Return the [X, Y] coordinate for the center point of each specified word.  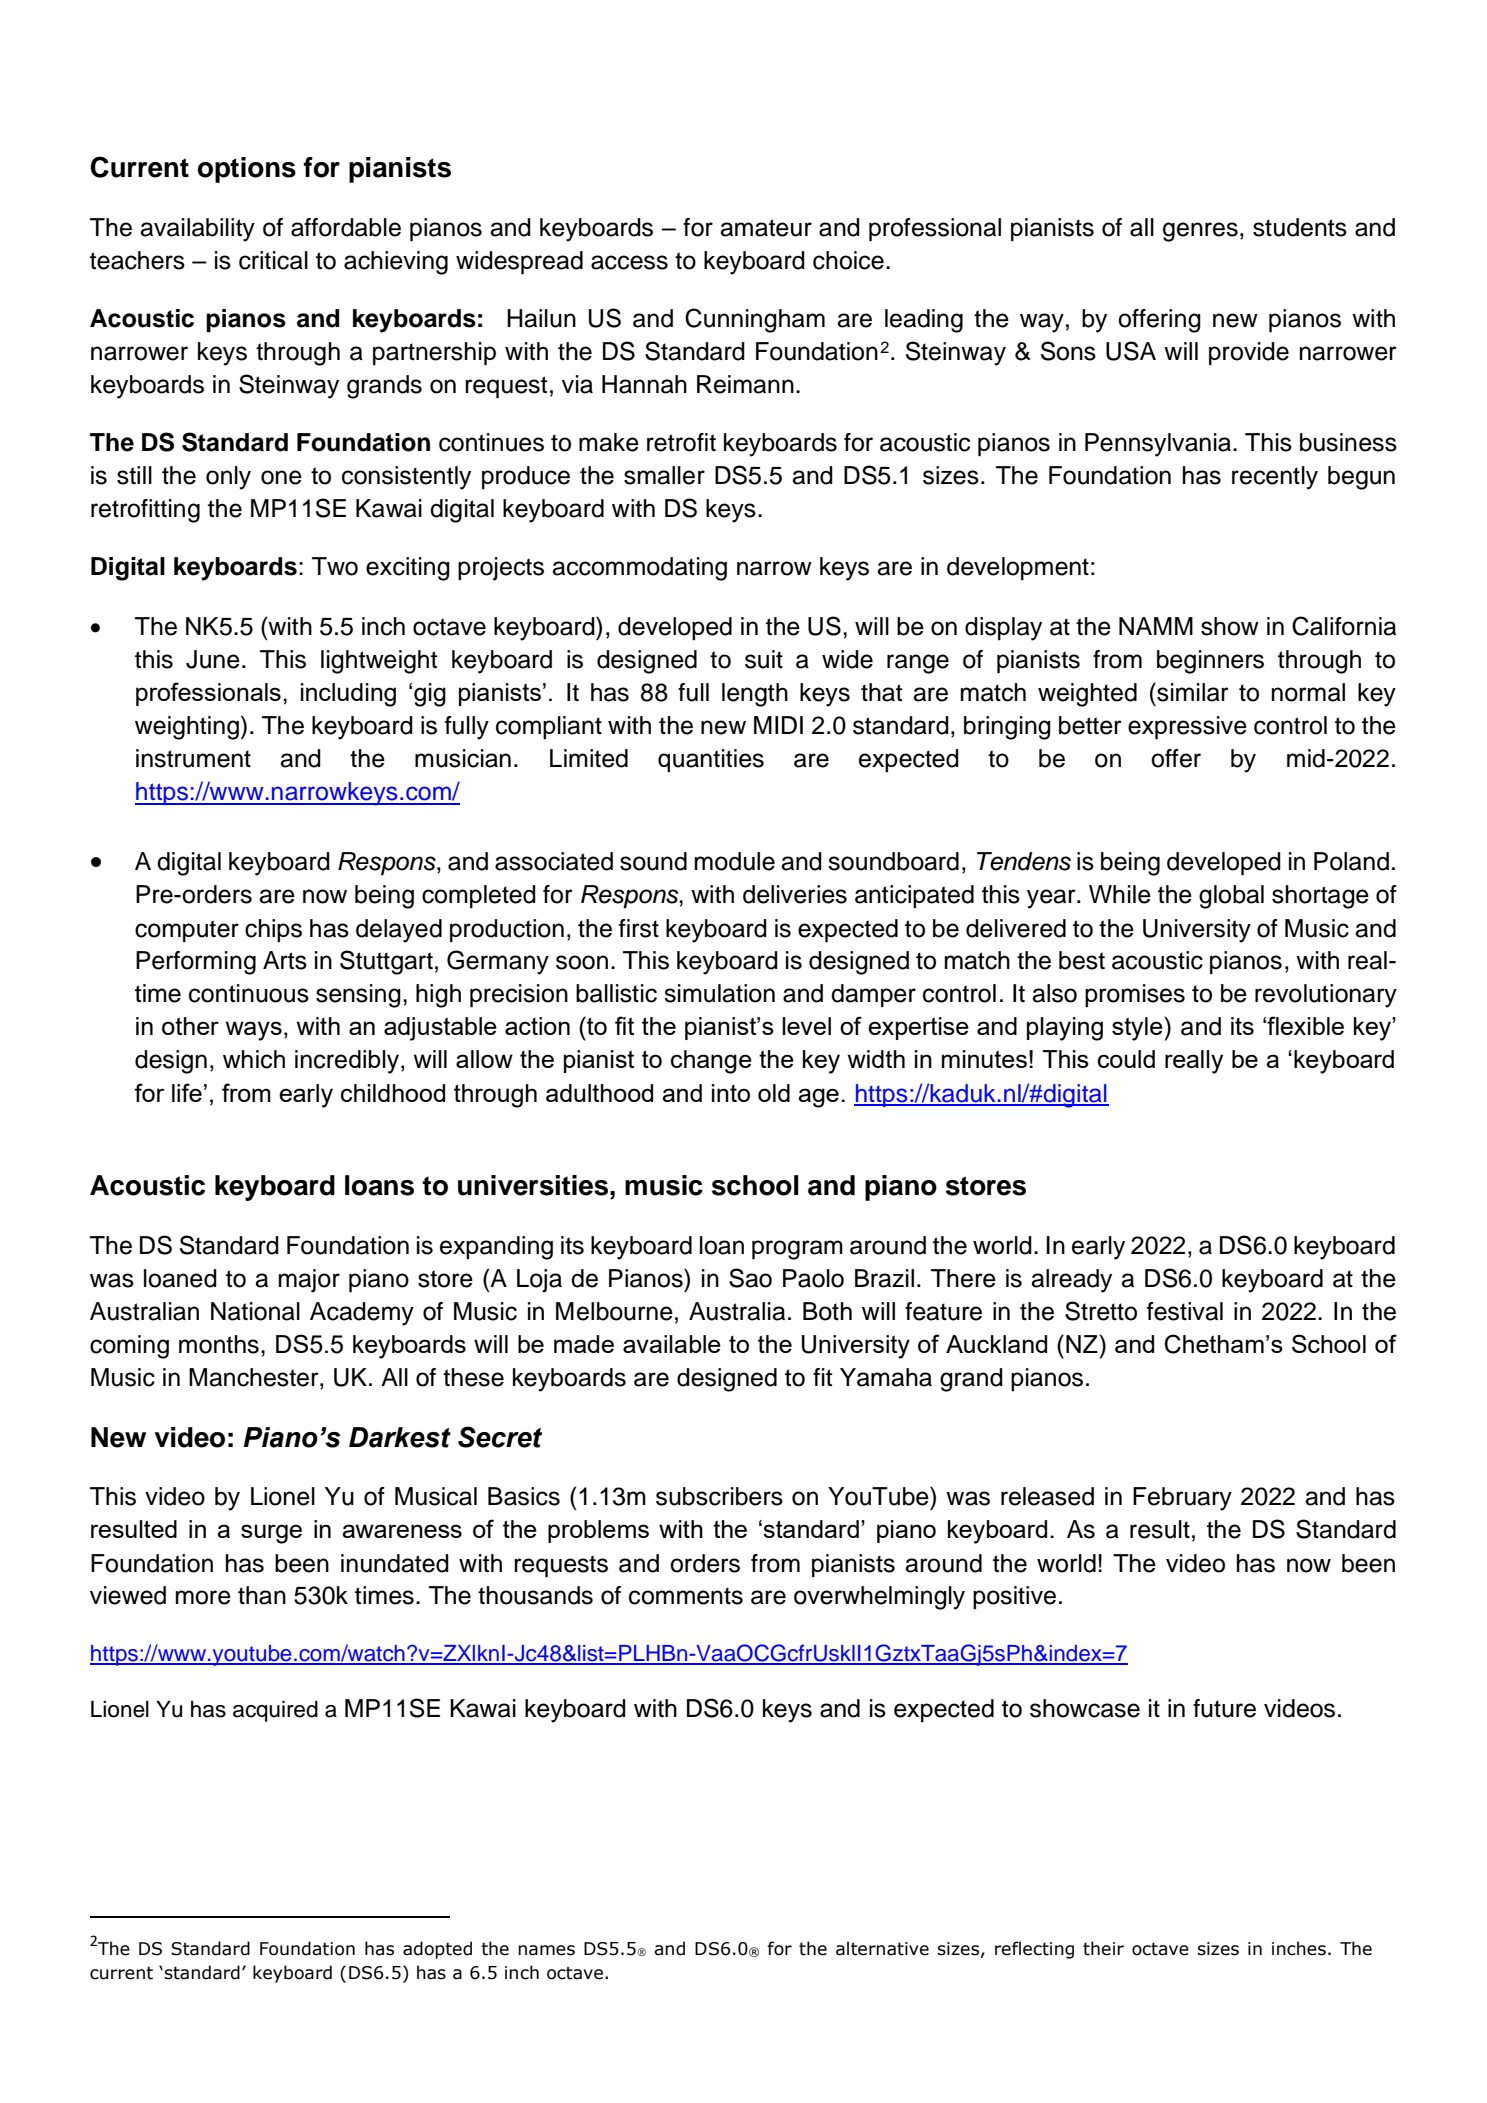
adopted [437, 1950]
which [254, 1059]
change [711, 1062]
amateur [766, 228]
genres [1200, 232]
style [1138, 1029]
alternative [882, 1948]
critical [273, 260]
